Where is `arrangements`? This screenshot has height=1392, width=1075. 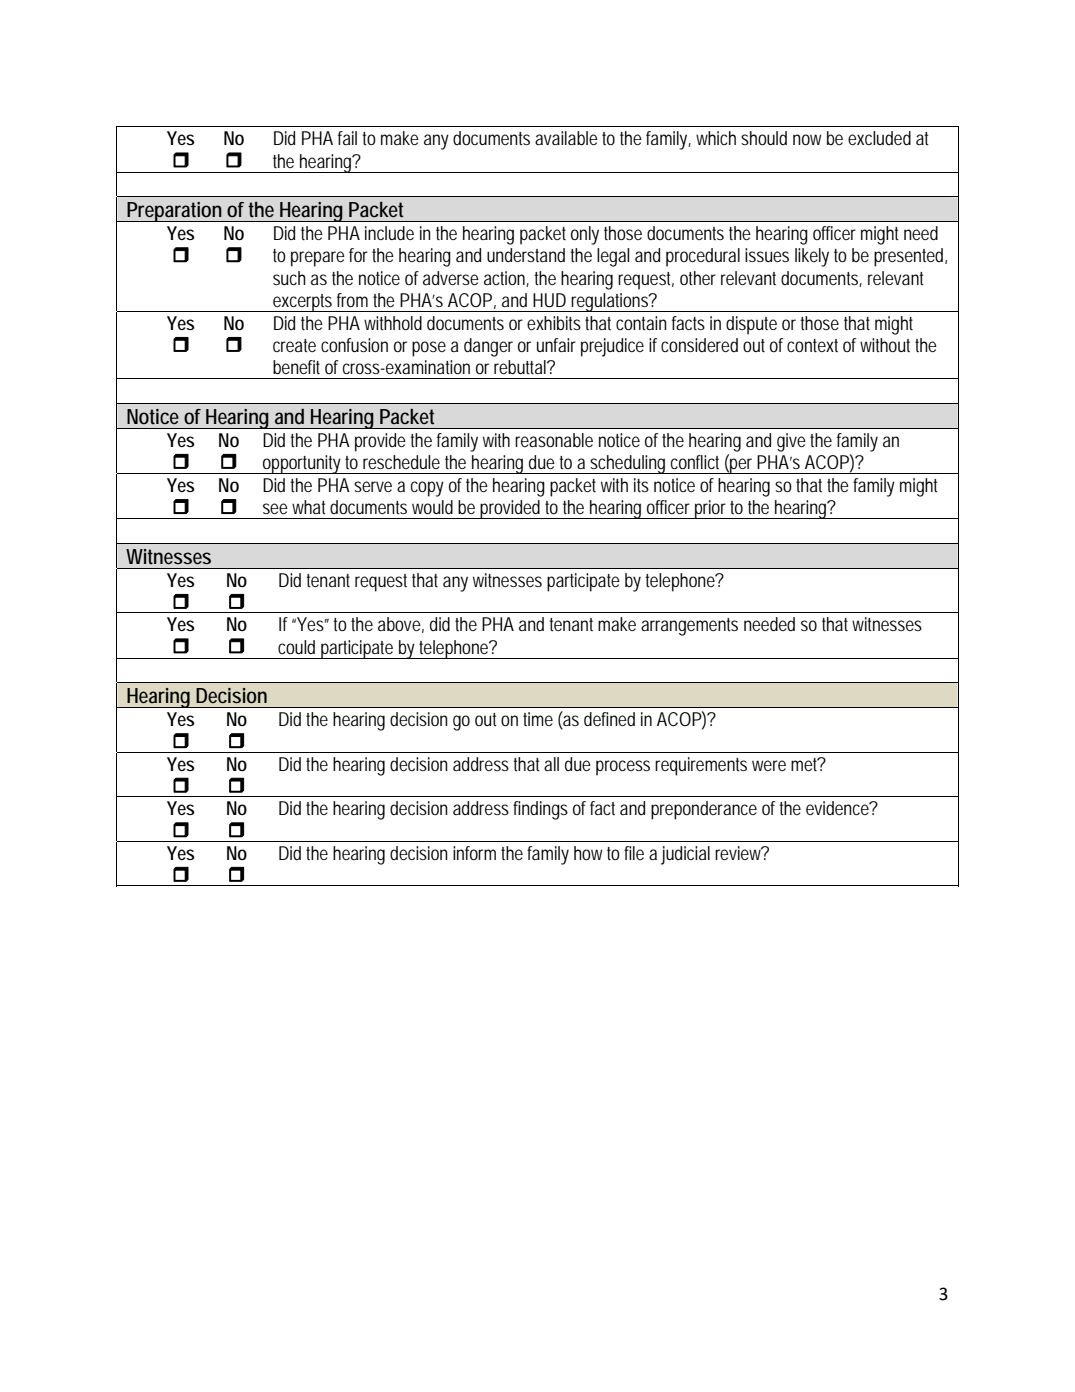
arrangements is located at coordinates (689, 627).
